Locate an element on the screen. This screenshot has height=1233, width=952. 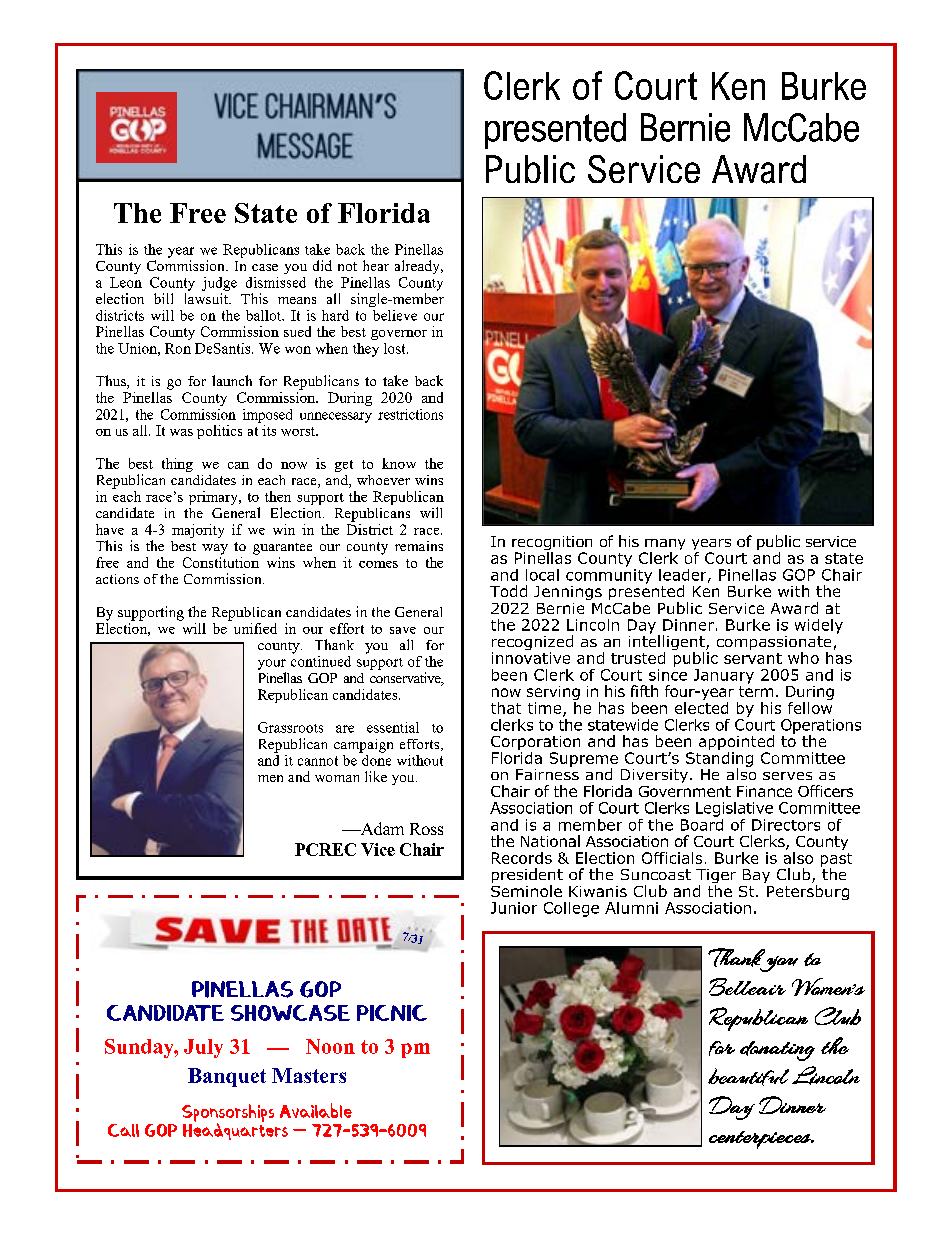
Directors is located at coordinates (786, 825).
